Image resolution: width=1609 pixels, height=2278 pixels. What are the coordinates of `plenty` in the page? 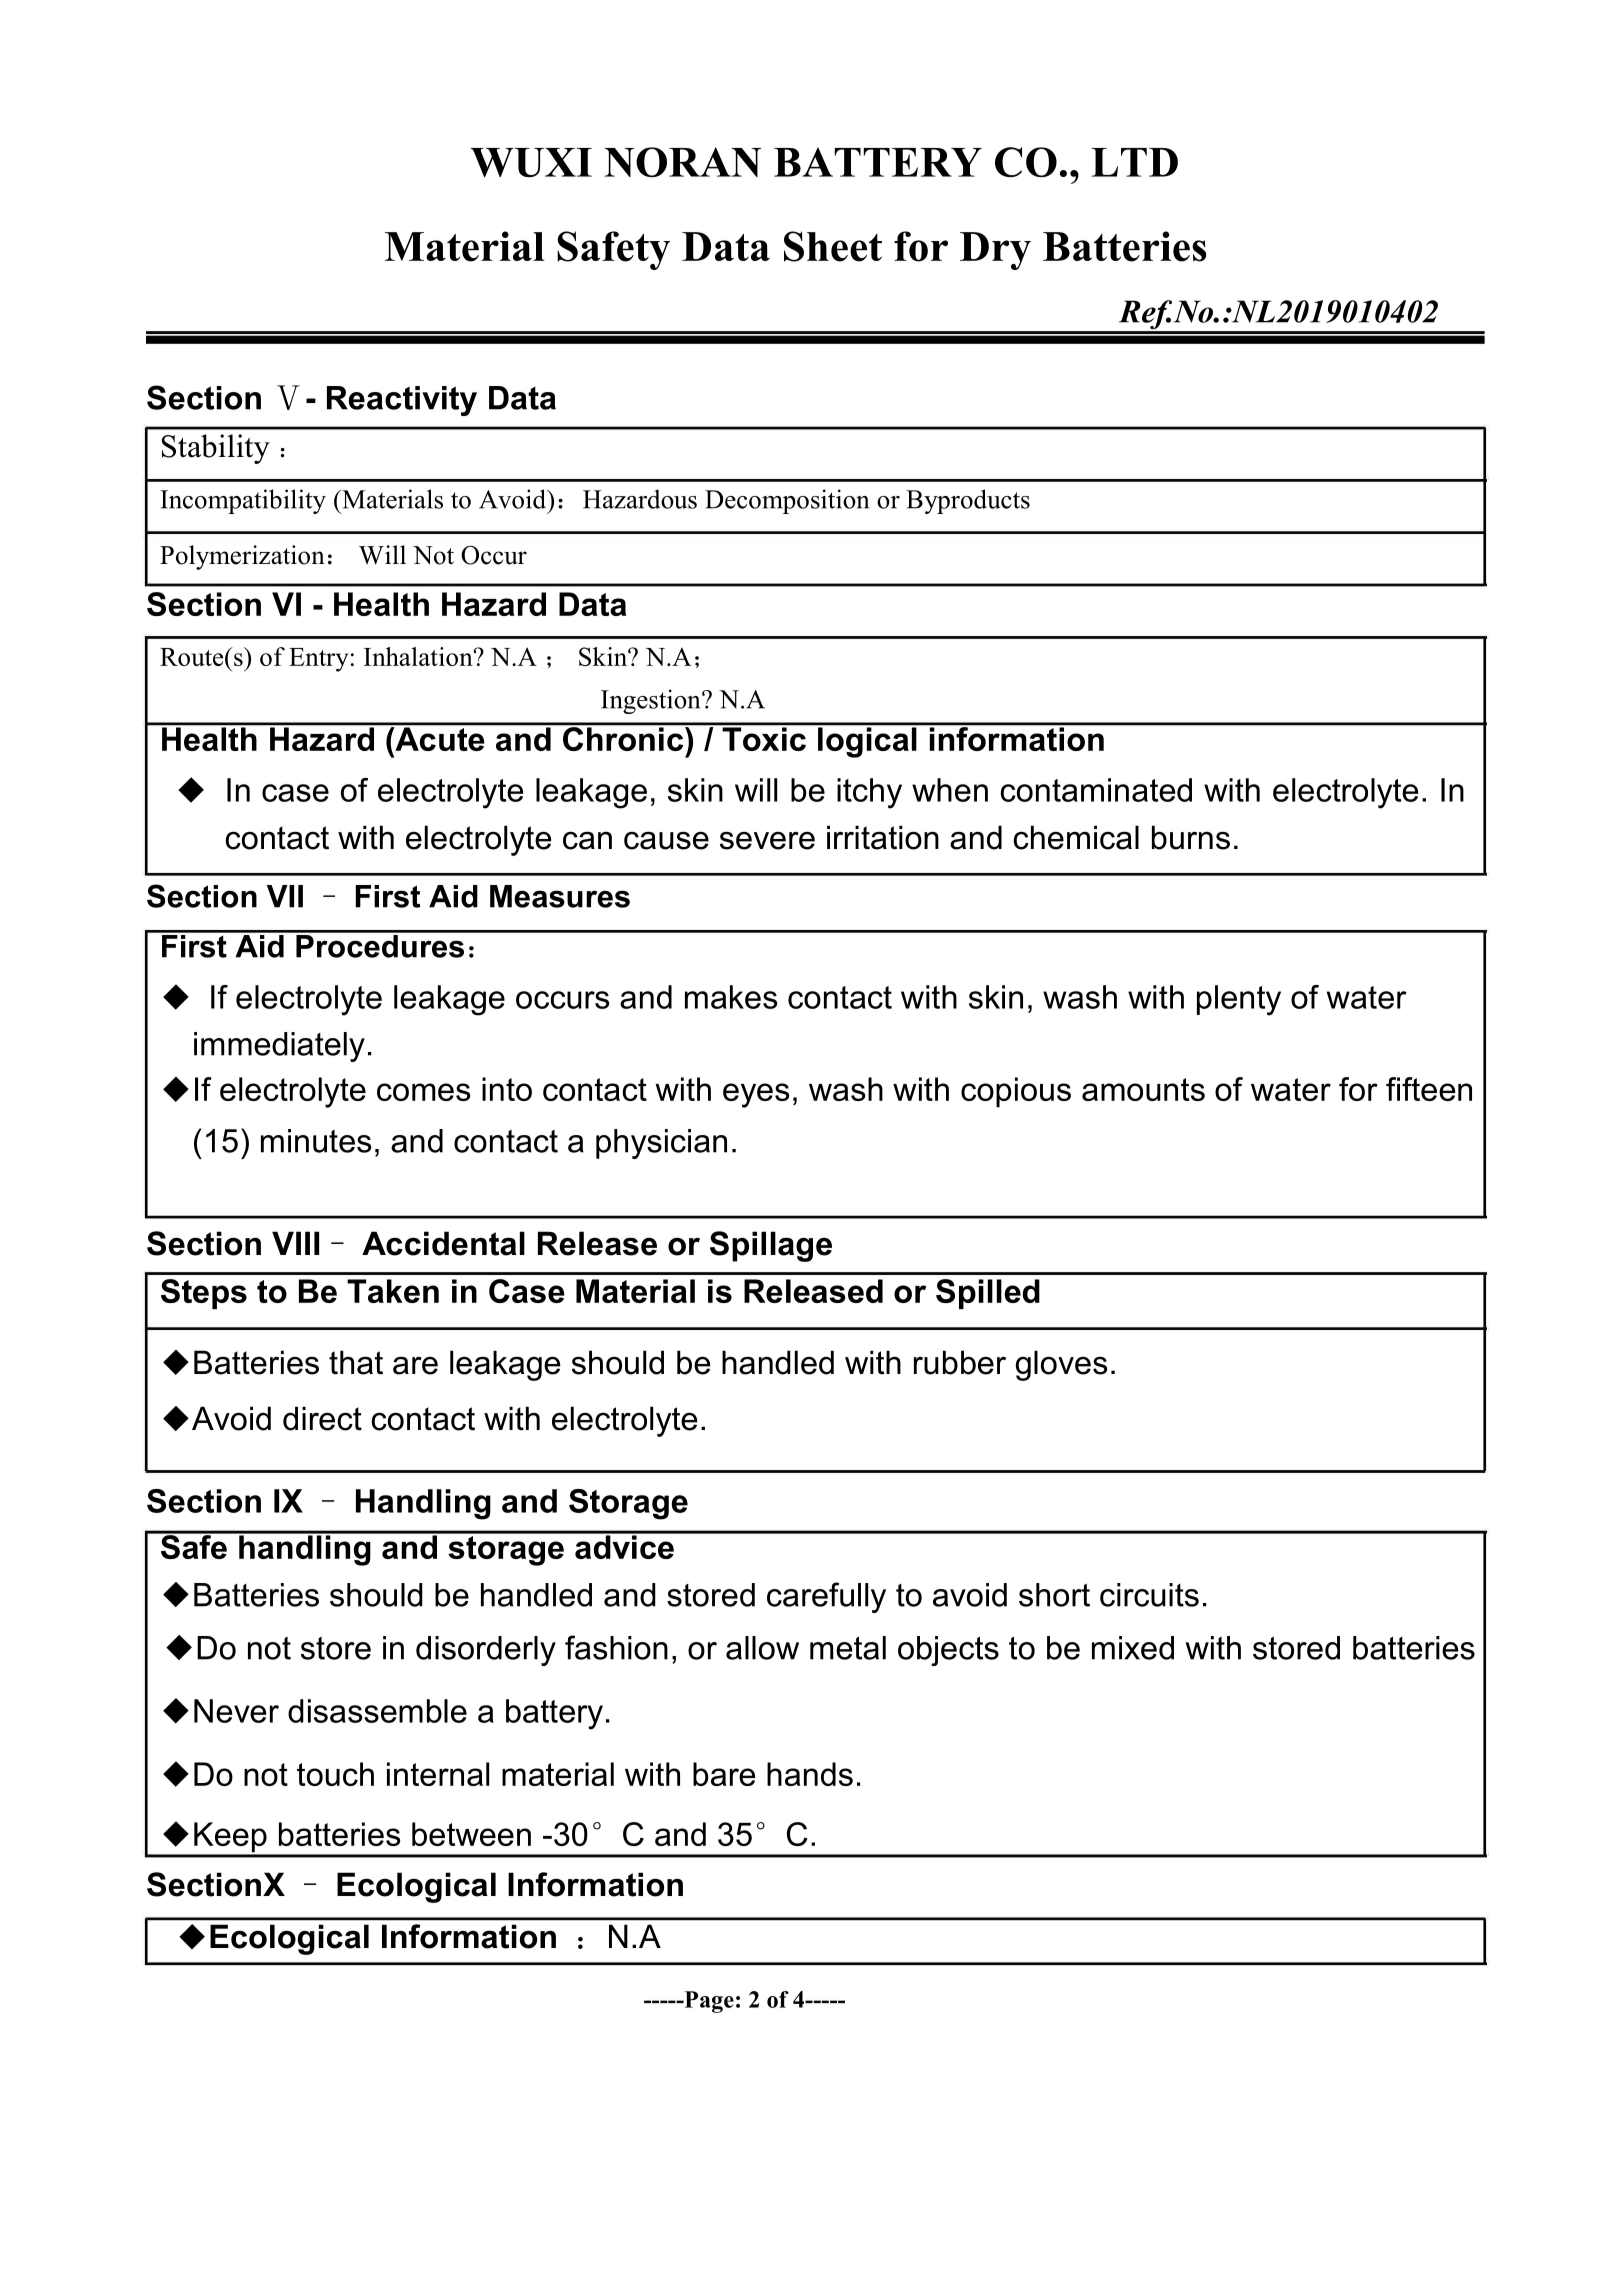 It's located at (1239, 1000).
